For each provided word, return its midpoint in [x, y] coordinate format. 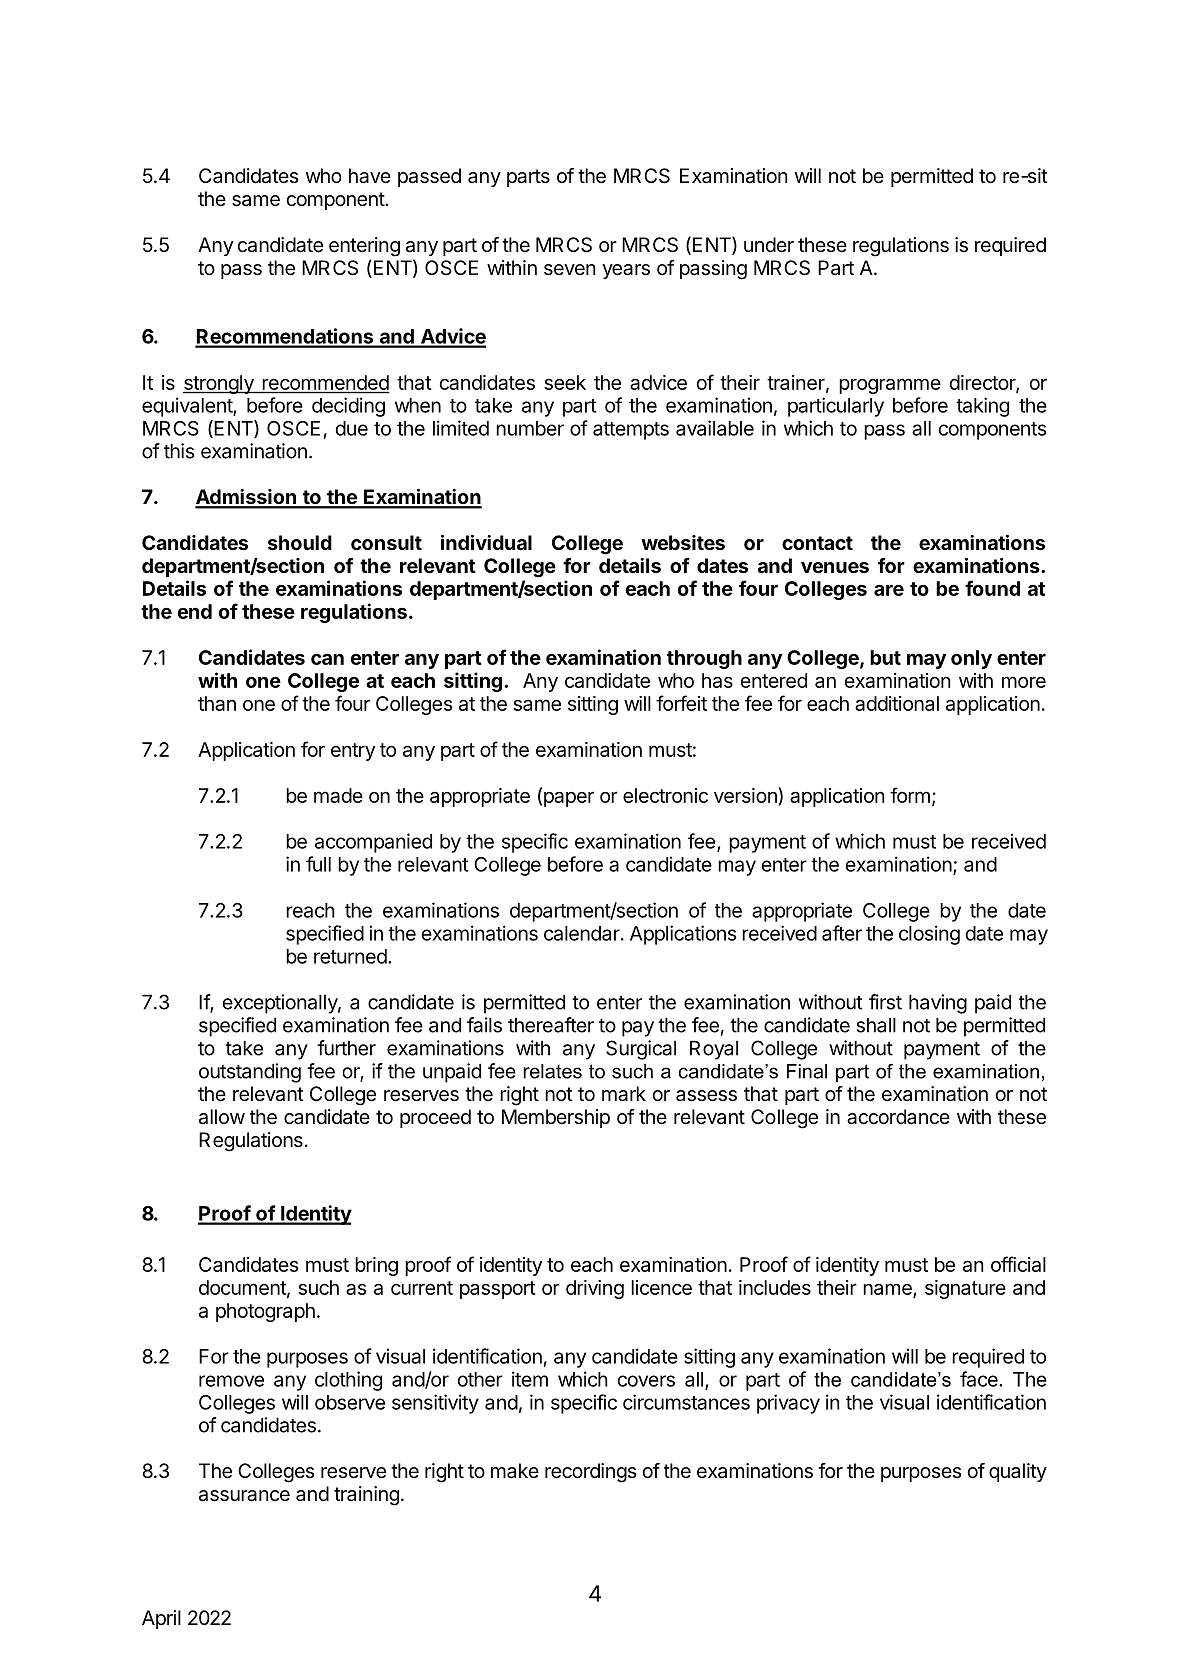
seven [570, 269]
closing [929, 935]
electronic [665, 795]
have [370, 176]
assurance [244, 1496]
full [318, 864]
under [769, 244]
